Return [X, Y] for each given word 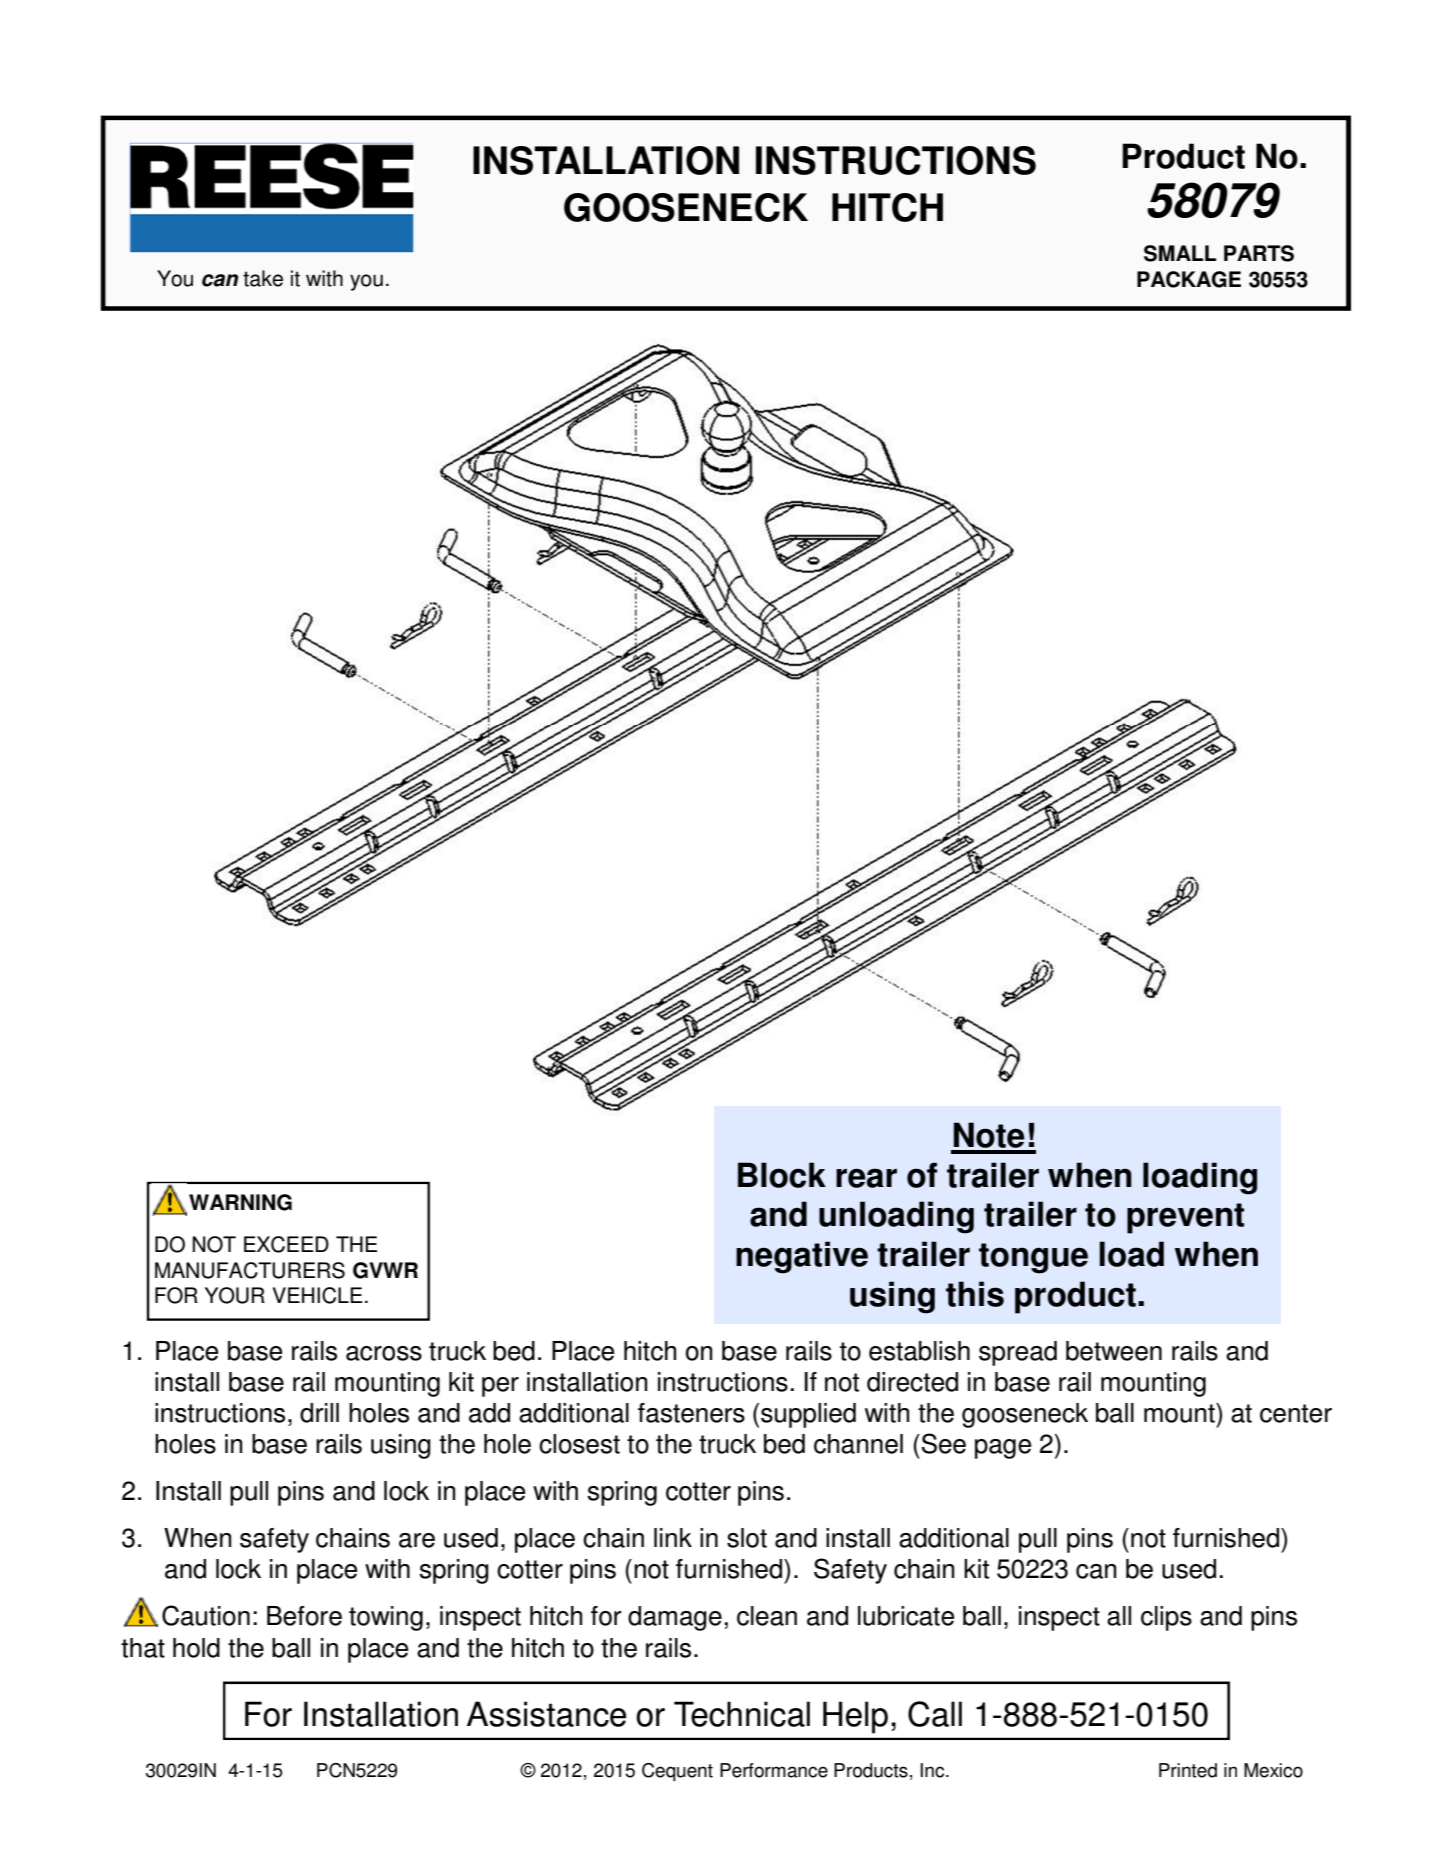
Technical [742, 1714]
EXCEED [286, 1244]
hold [196, 1648]
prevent [1185, 1218]
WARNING [240, 1202]
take [263, 278]
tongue [1033, 1258]
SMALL [1180, 253]
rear [866, 1178]
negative [802, 1257]
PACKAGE [1189, 279]
